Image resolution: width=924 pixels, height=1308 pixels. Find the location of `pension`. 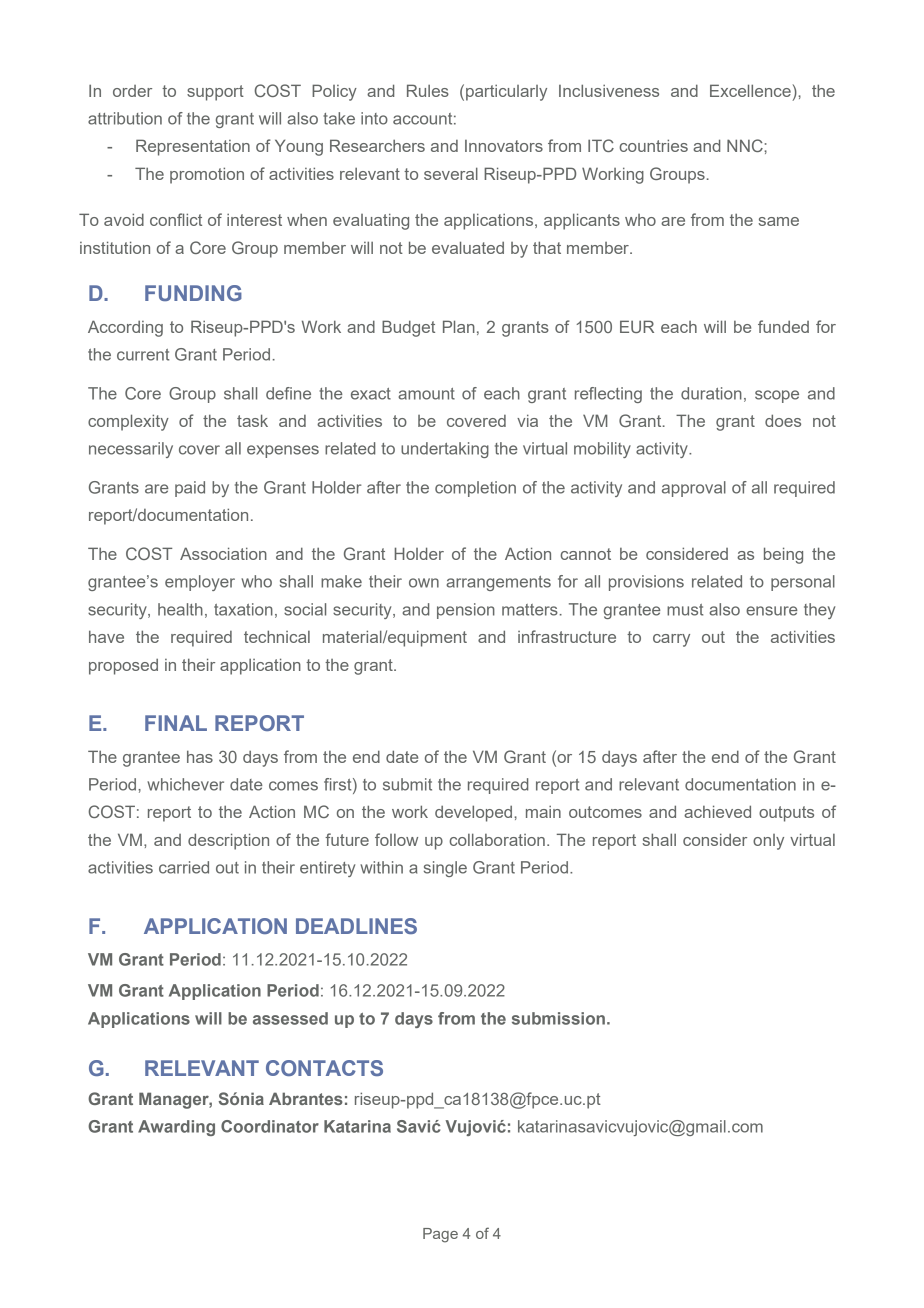

pension is located at coordinates (466, 611).
